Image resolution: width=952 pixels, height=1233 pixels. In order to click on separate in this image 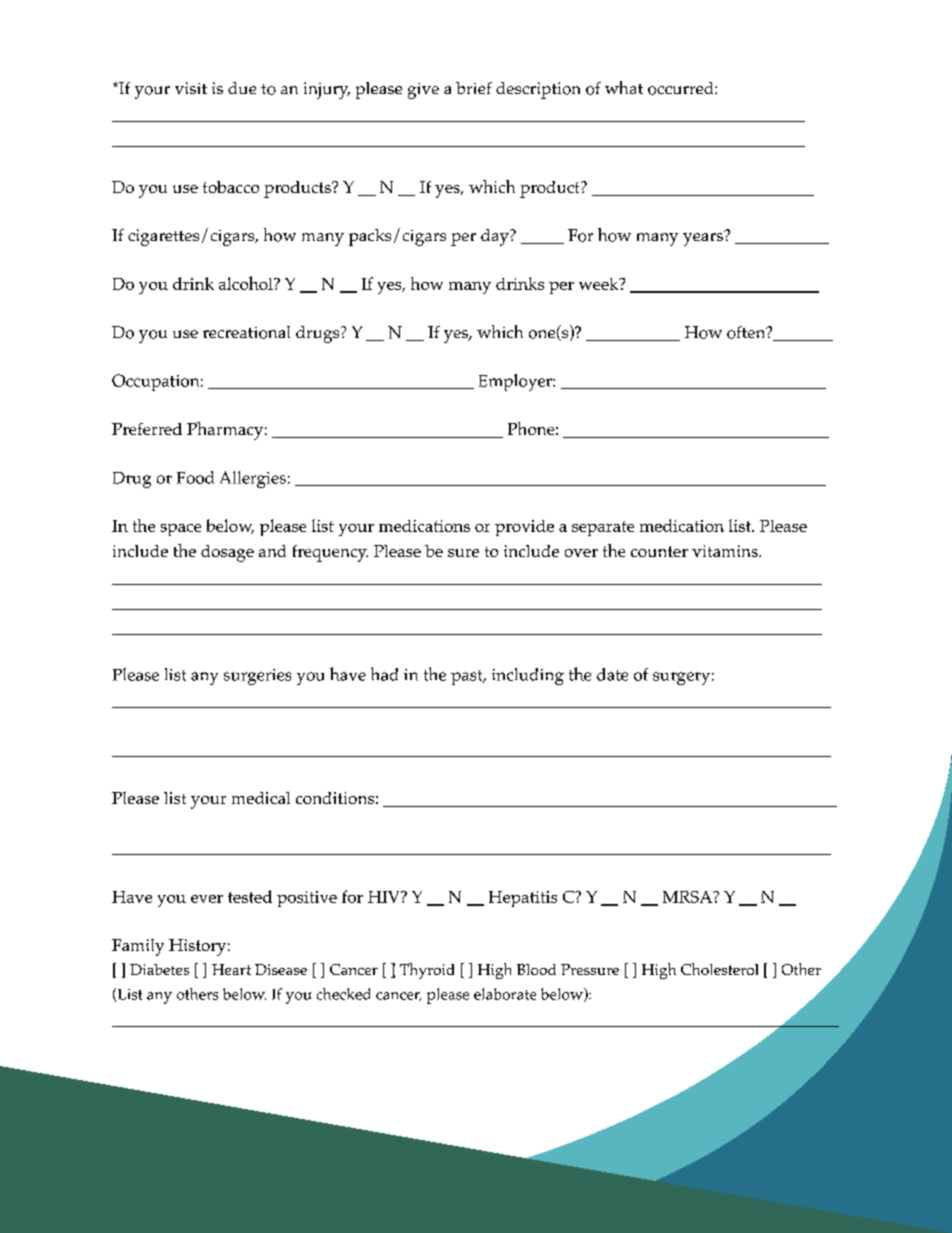, I will do `click(603, 528)`.
